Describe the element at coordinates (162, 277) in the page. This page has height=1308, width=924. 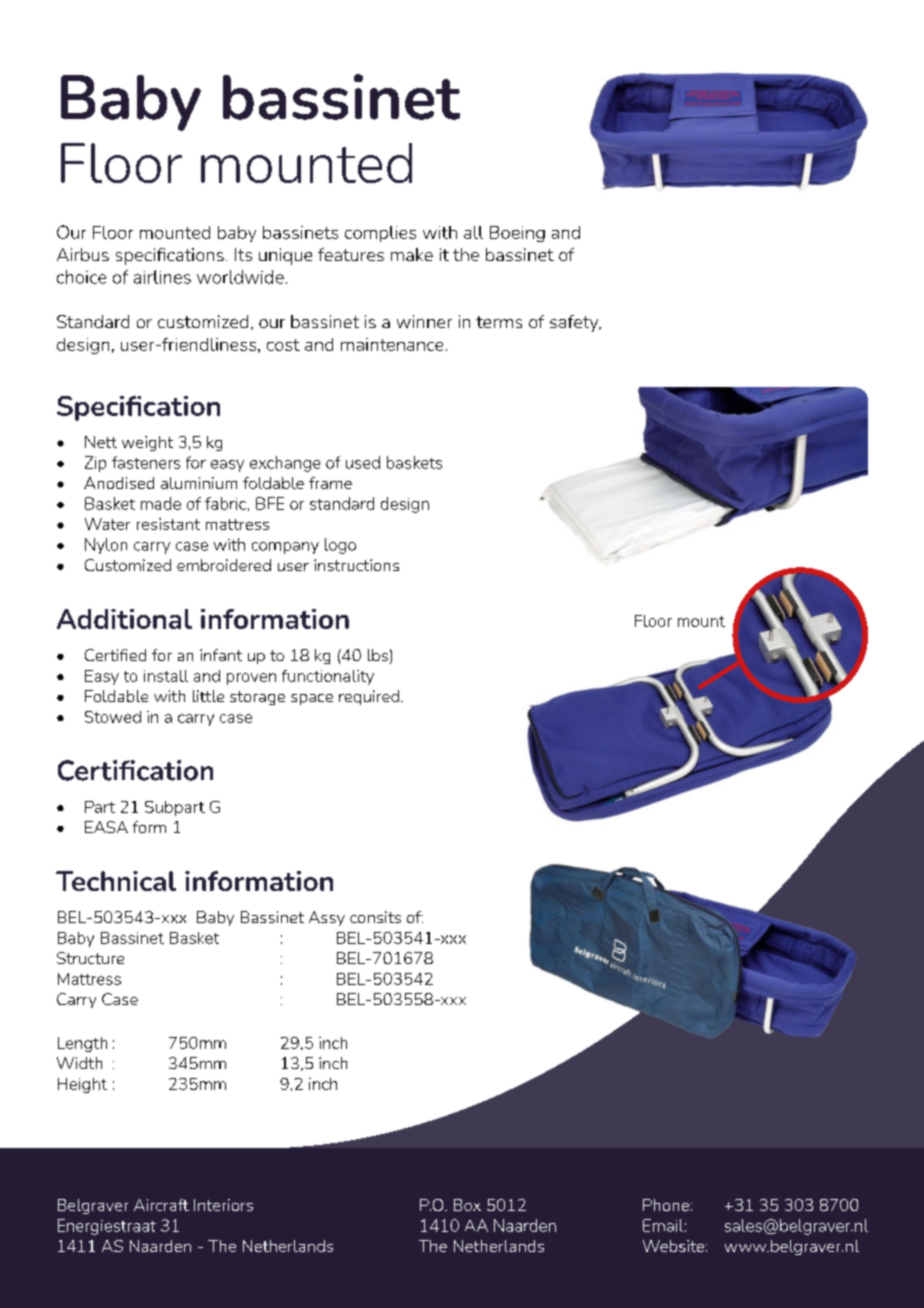
I see `airlines` at that location.
